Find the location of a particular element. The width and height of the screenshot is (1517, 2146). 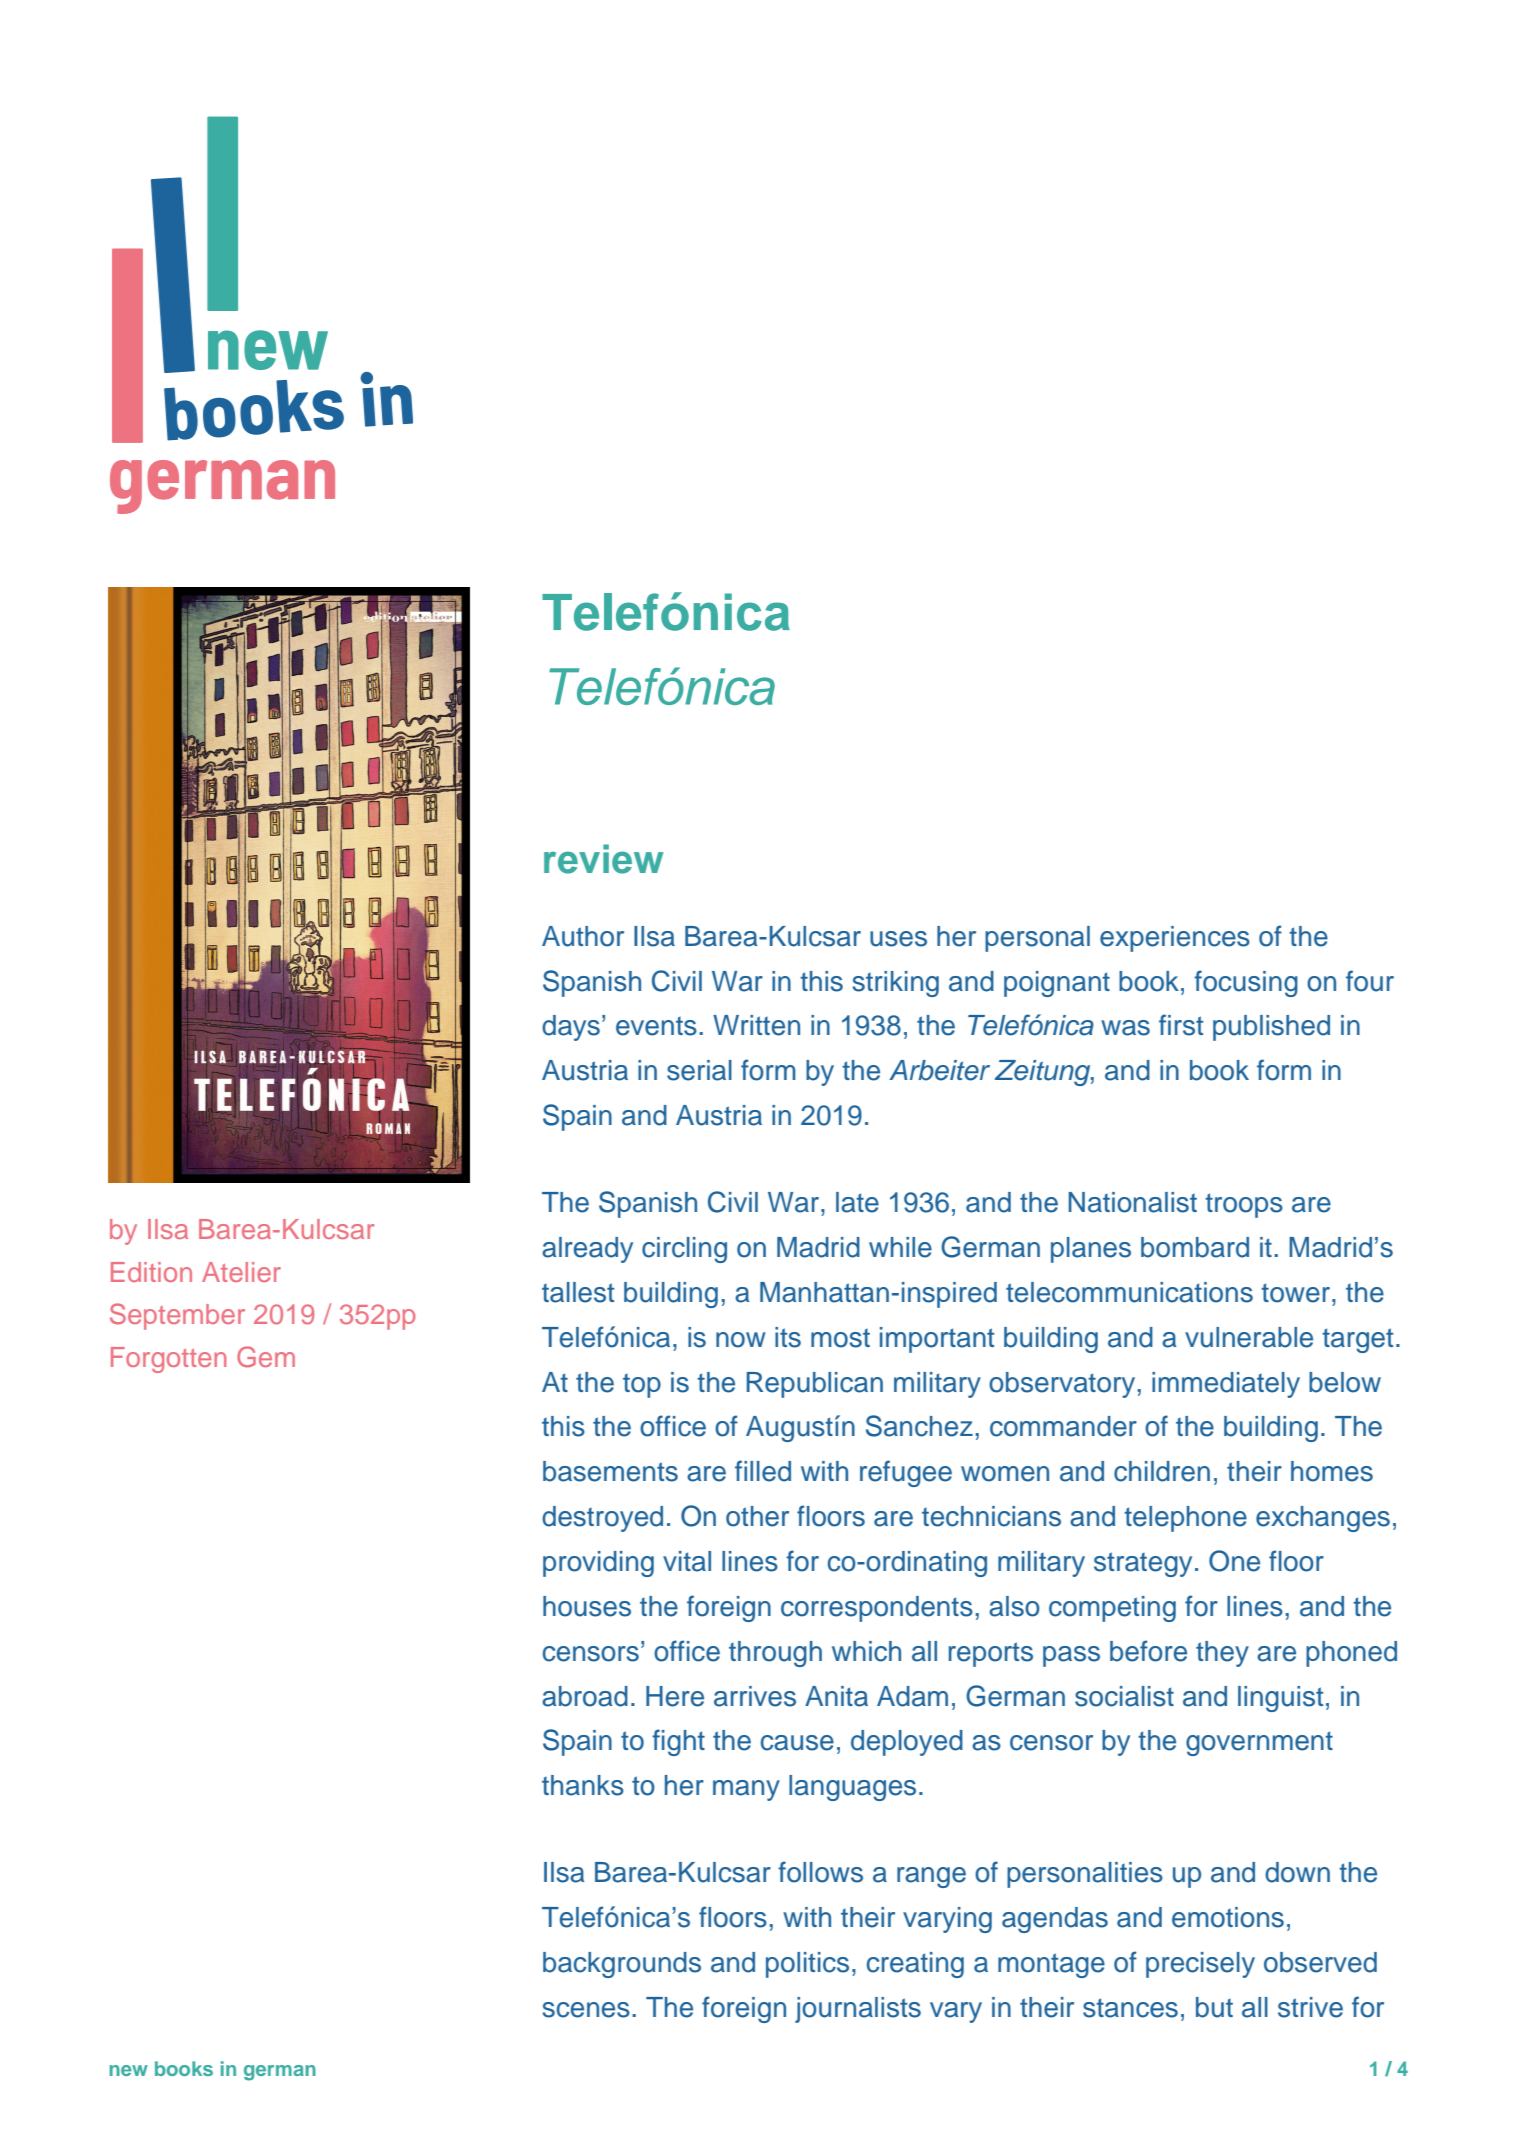

experiences is located at coordinates (1175, 939).
